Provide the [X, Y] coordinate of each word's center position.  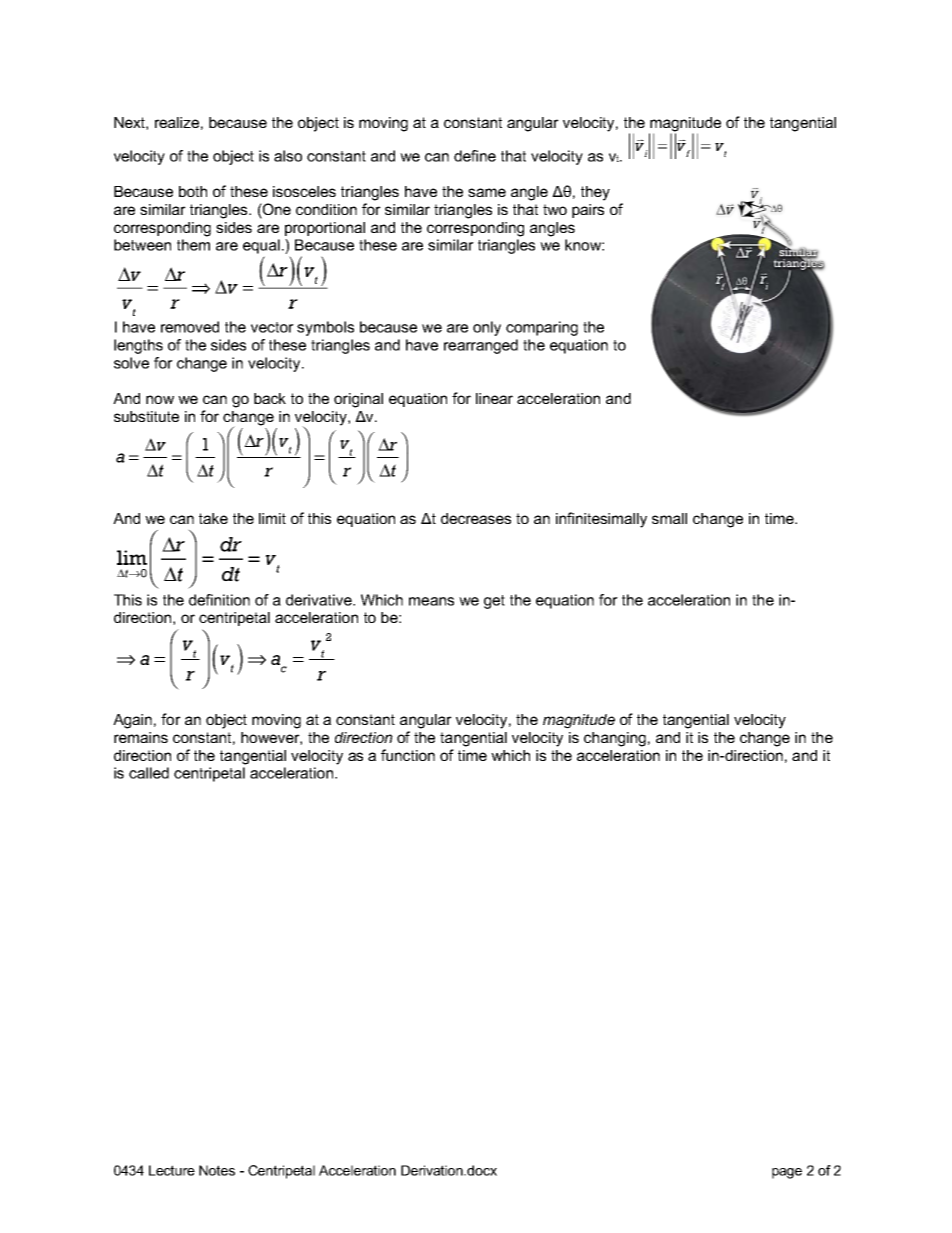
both [193, 191]
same [487, 192]
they [595, 193]
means [431, 601]
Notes [217, 1170]
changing [615, 739]
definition [219, 600]
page [787, 1173]
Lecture [172, 1170]
